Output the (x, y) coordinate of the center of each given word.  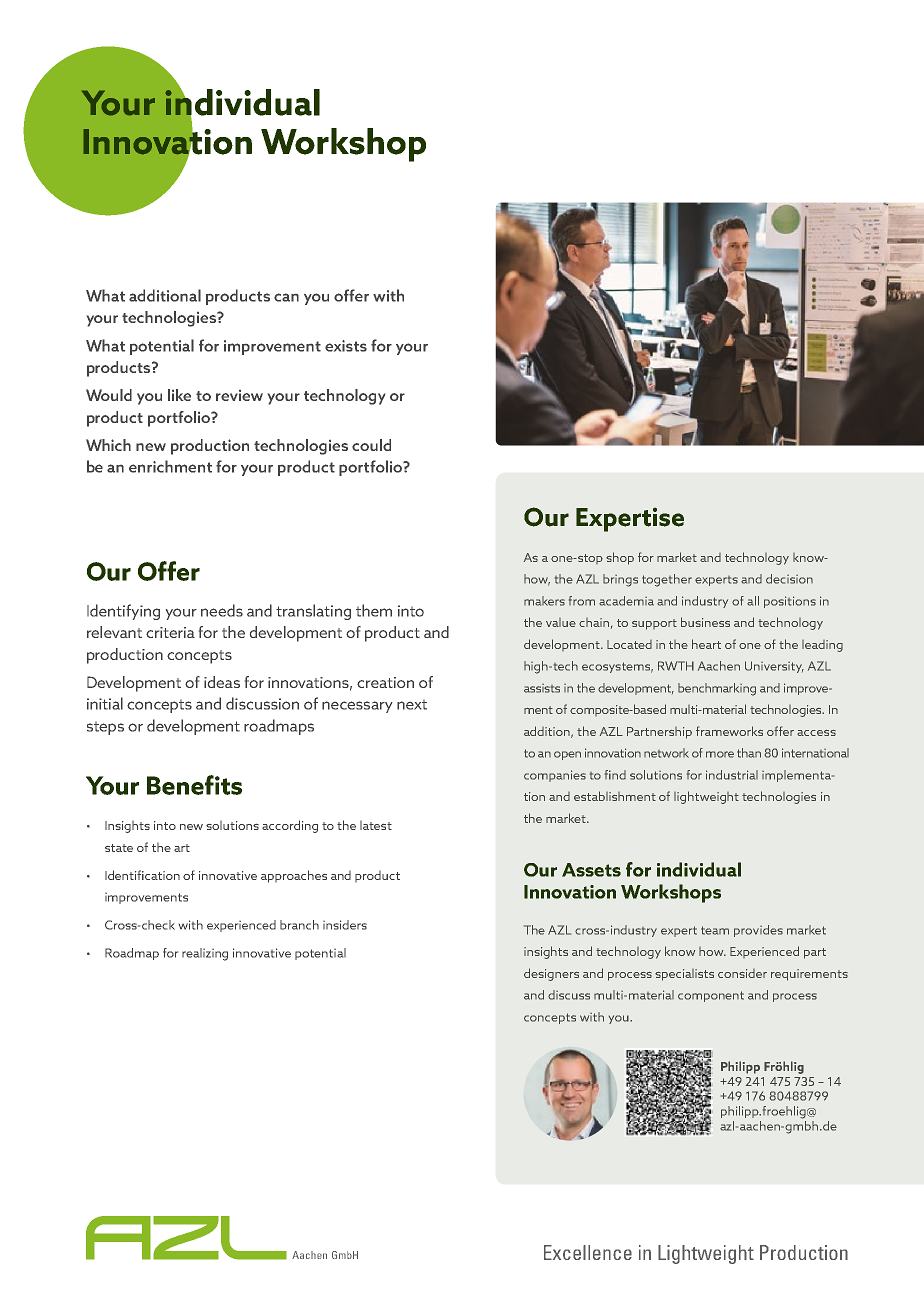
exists (346, 346)
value (561, 622)
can (286, 297)
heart (706, 644)
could (371, 445)
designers (551, 974)
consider (742, 973)
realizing (205, 954)
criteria (170, 632)
